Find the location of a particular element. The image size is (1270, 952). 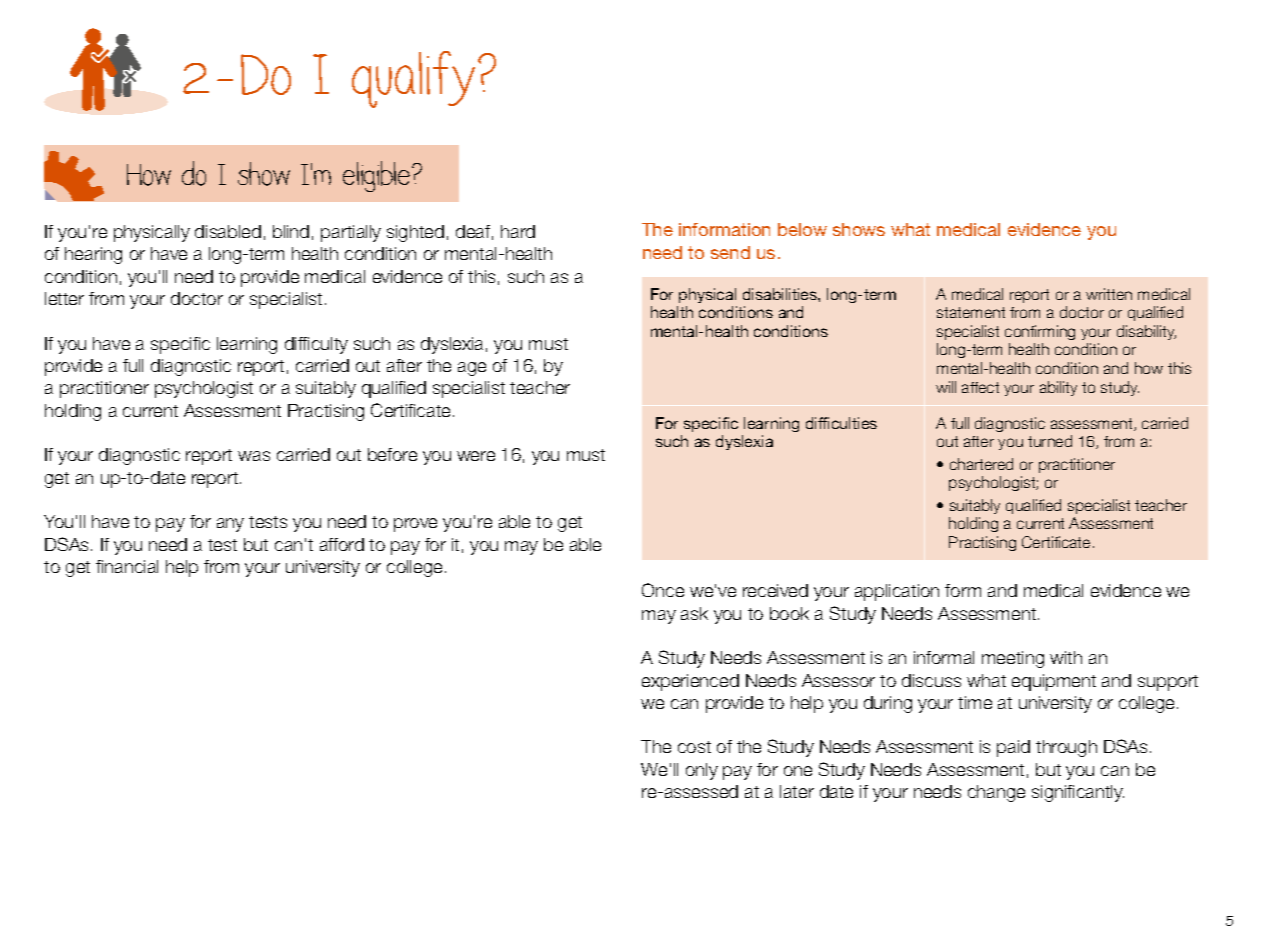

written is located at coordinates (1109, 294).
